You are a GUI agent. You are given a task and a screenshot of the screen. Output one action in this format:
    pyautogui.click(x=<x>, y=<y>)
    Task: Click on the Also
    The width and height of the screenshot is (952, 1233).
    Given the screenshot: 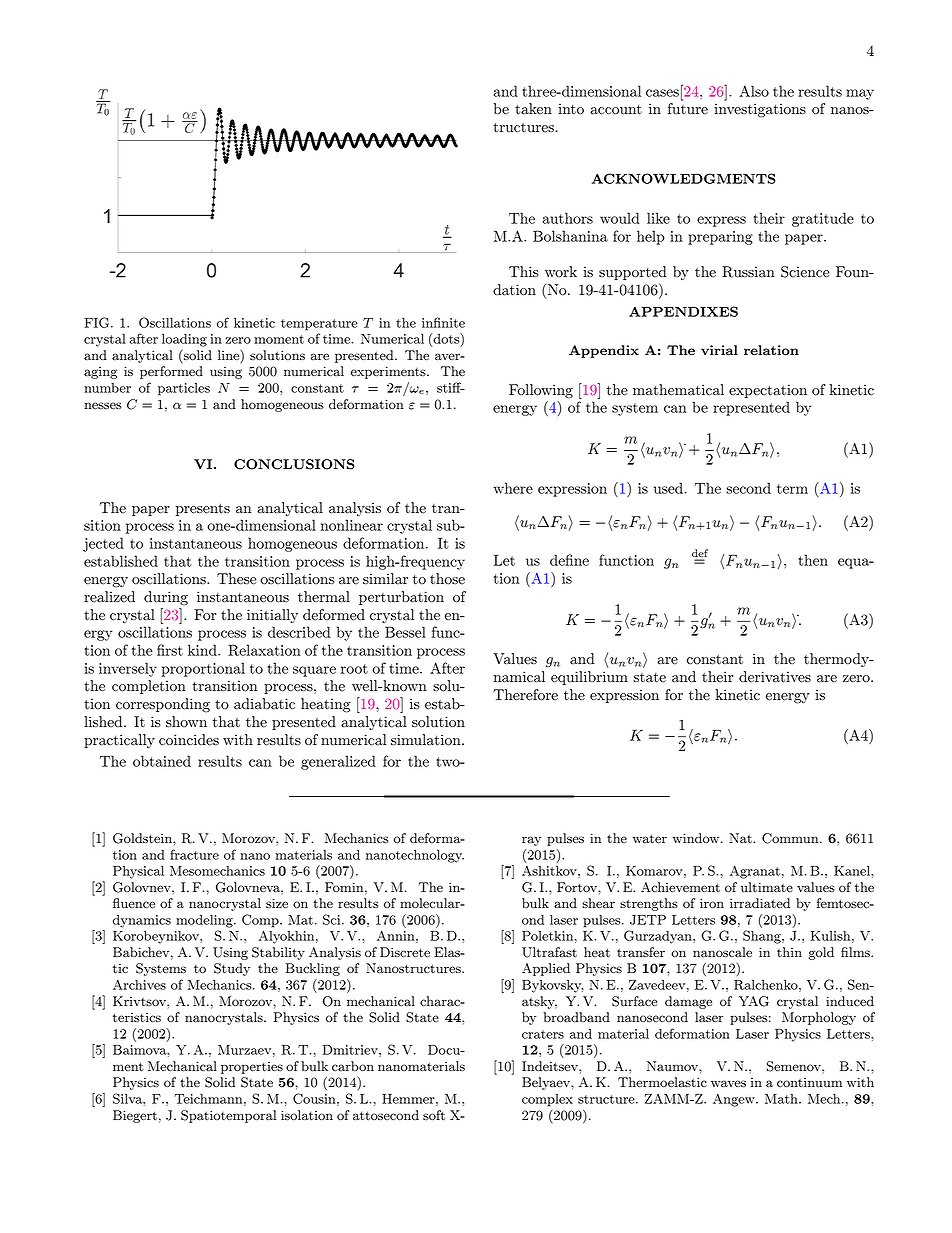 What is the action you would take?
    pyautogui.click(x=754, y=91)
